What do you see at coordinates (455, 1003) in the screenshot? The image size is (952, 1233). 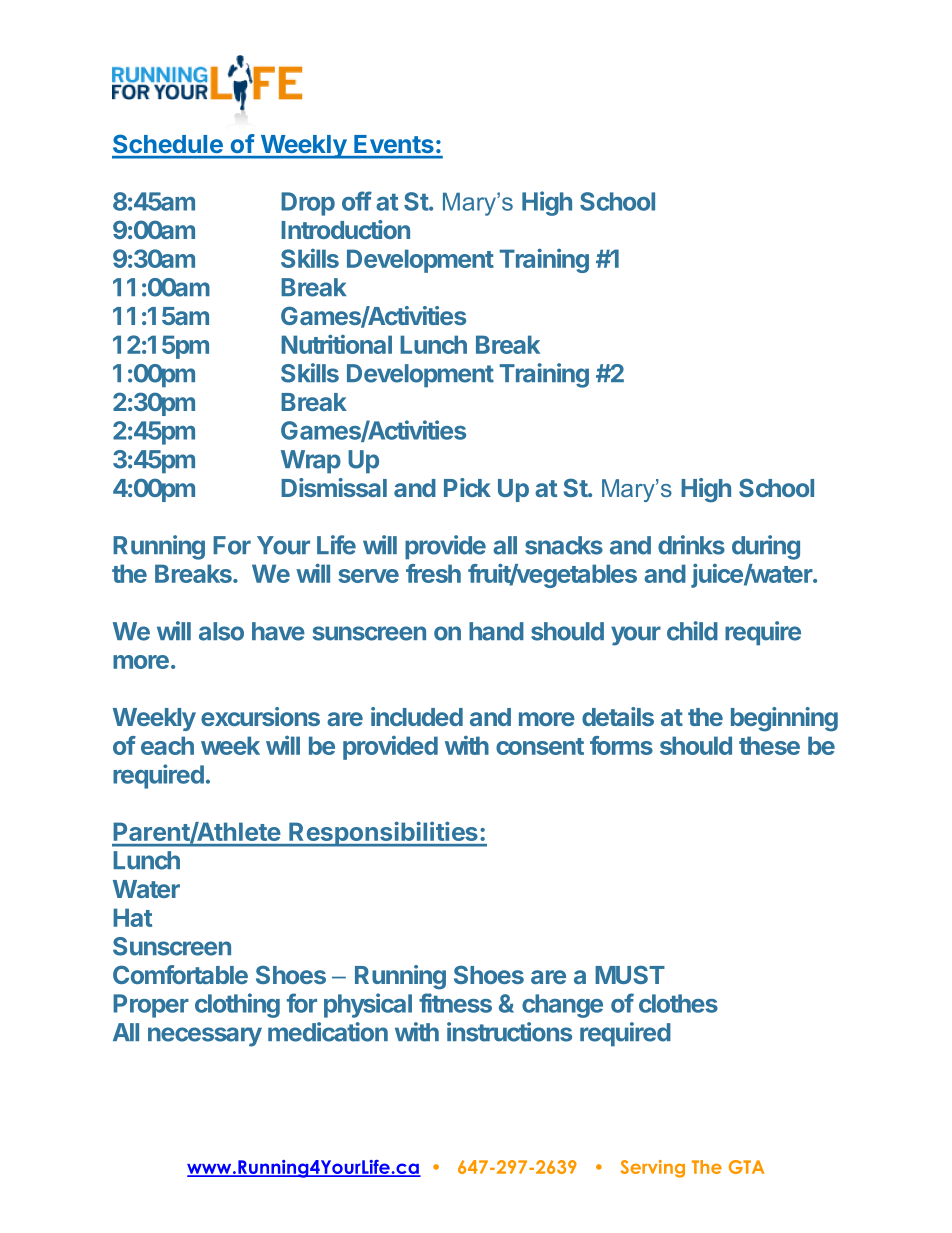 I see `fitness` at bounding box center [455, 1003].
